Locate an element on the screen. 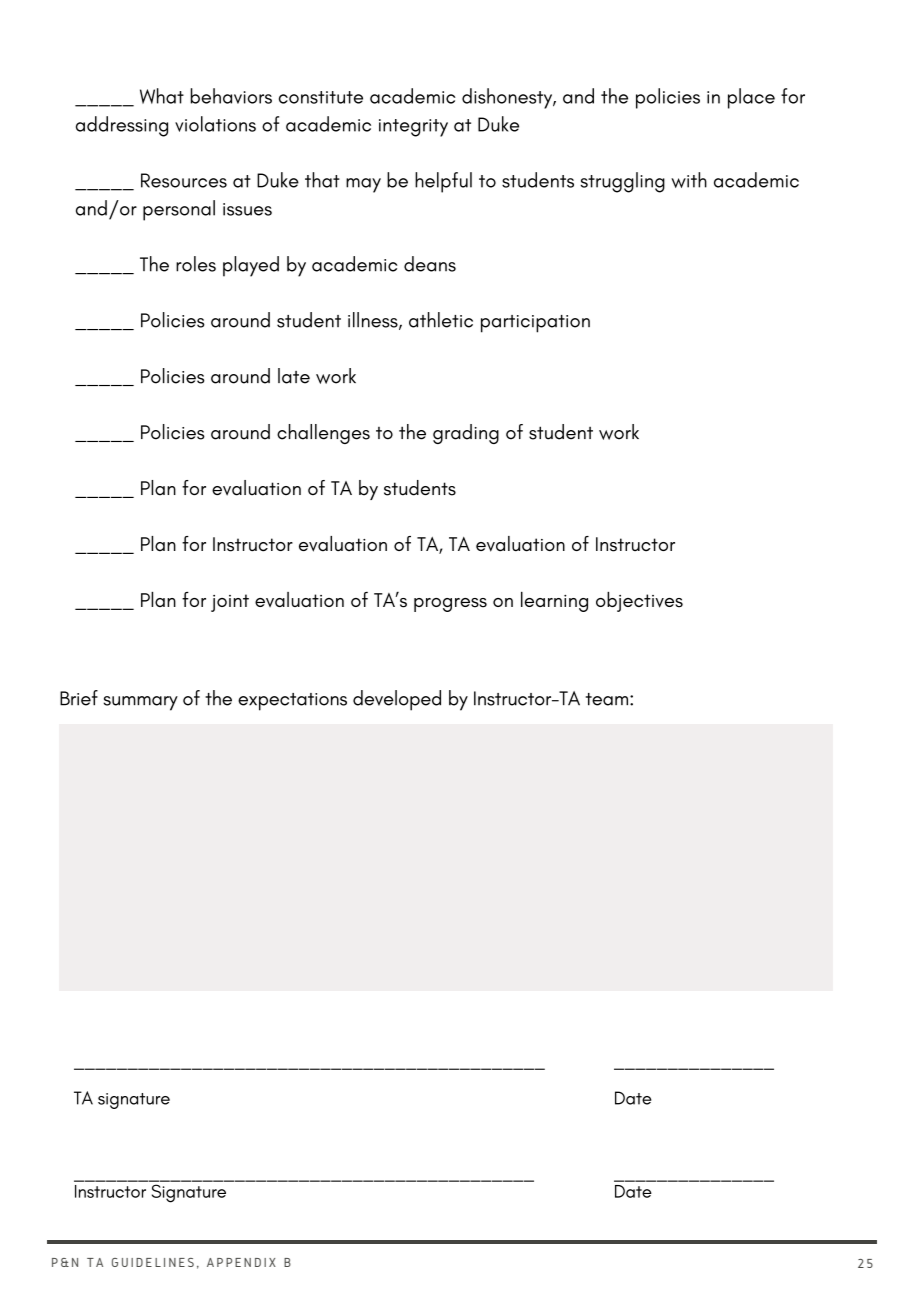 The image size is (924, 1308). athletic is located at coordinates (441, 320).
